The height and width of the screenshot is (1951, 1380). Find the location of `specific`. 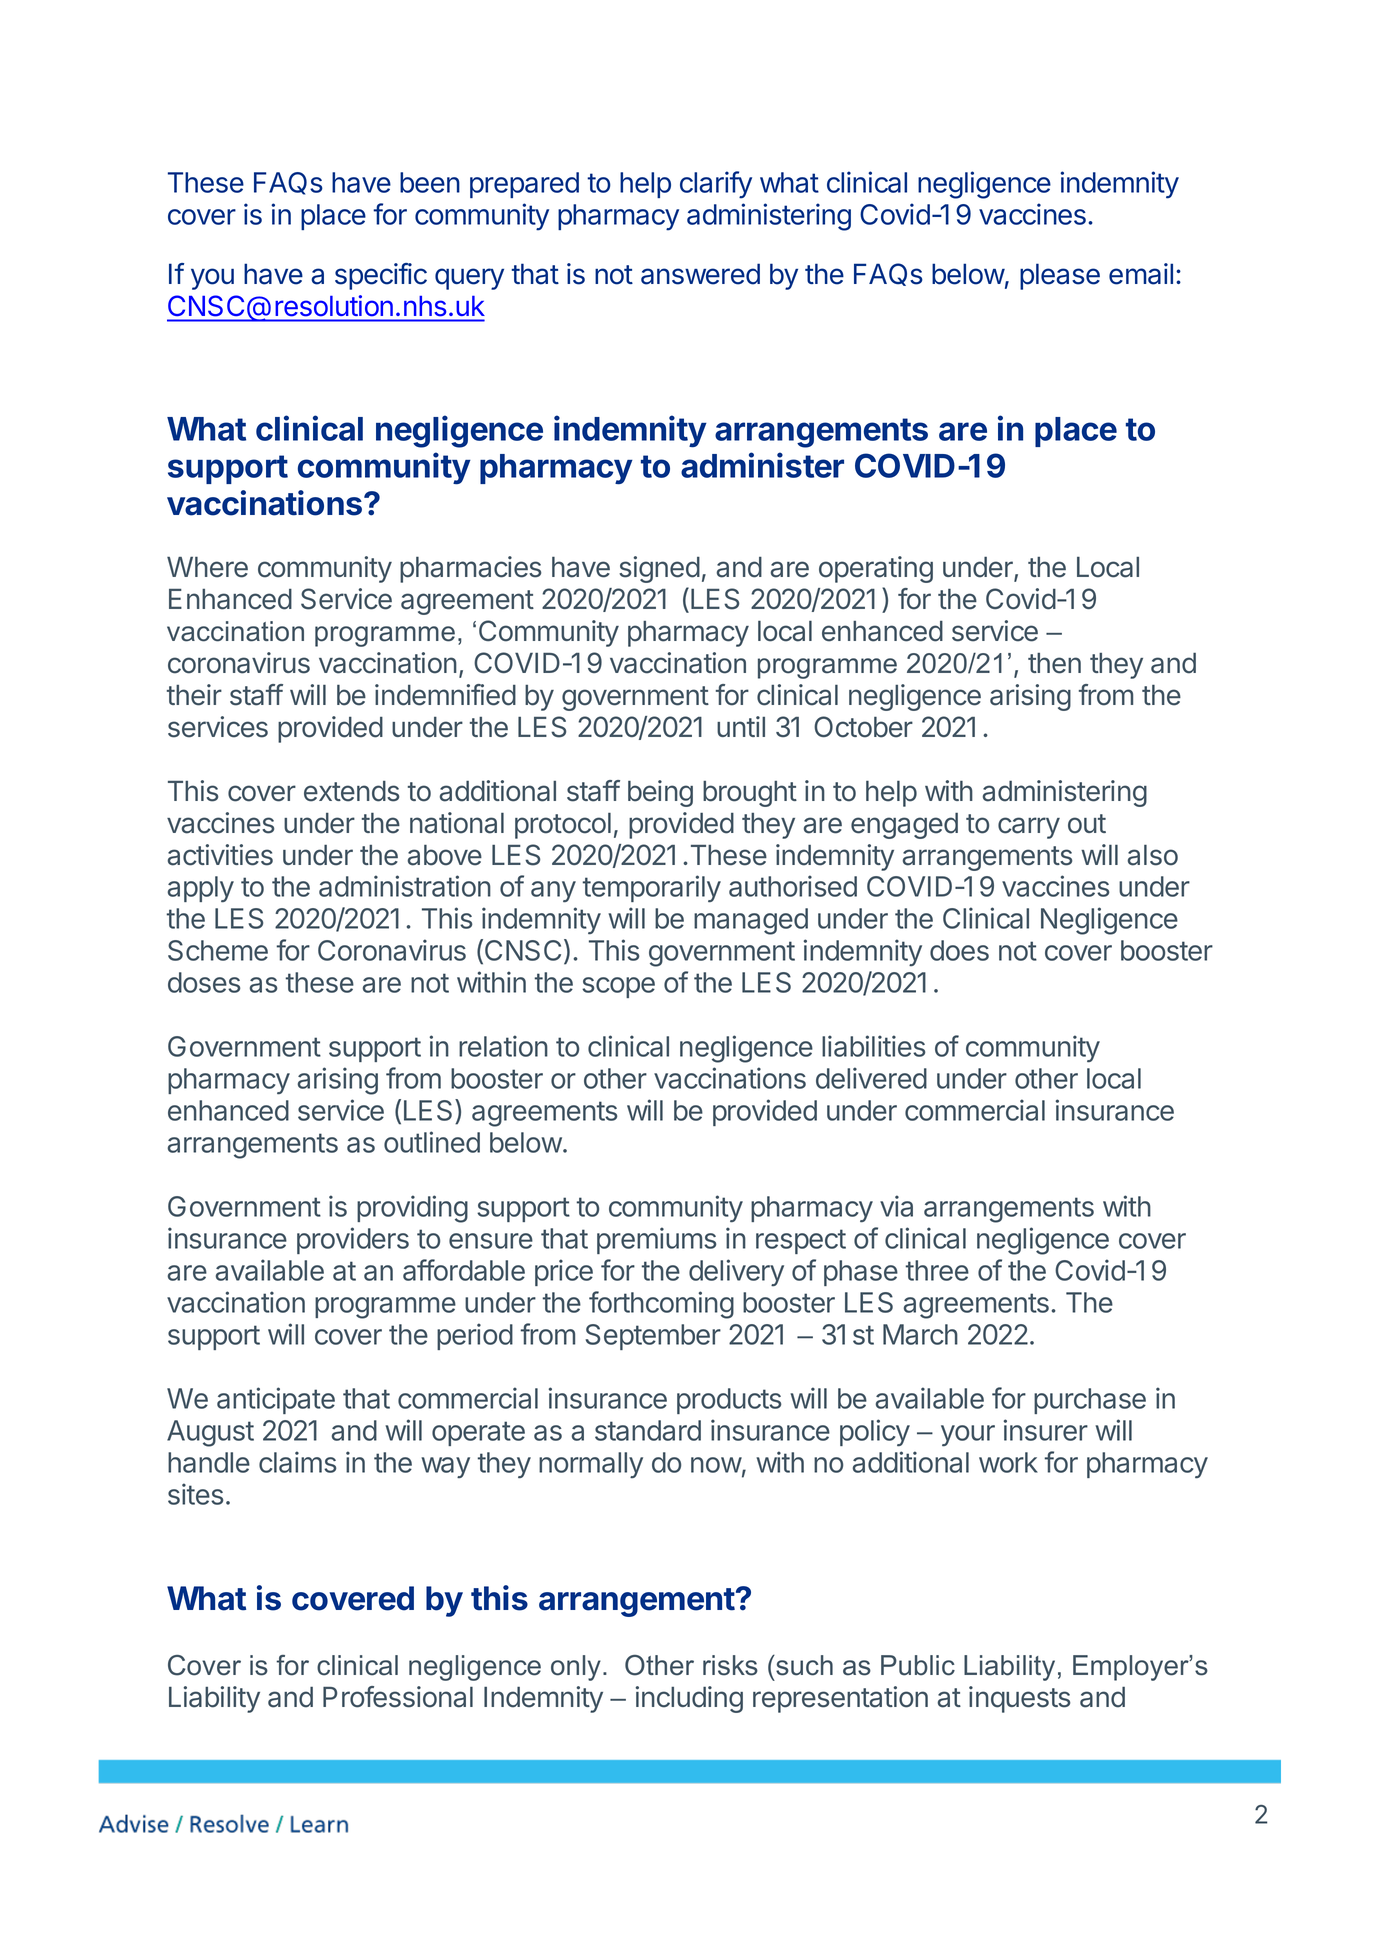

specific is located at coordinates (381, 276).
